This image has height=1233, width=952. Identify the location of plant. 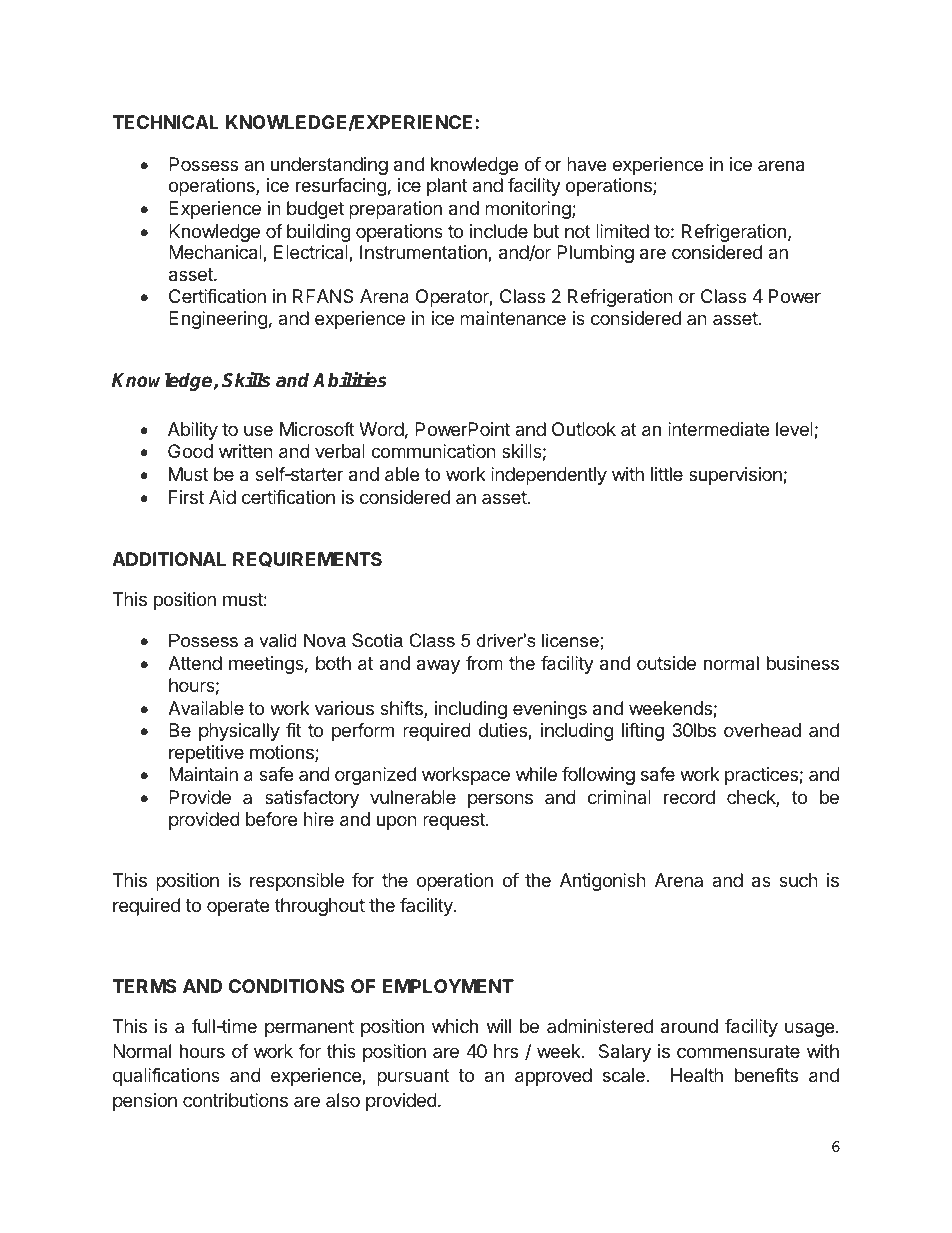
(447, 187).
